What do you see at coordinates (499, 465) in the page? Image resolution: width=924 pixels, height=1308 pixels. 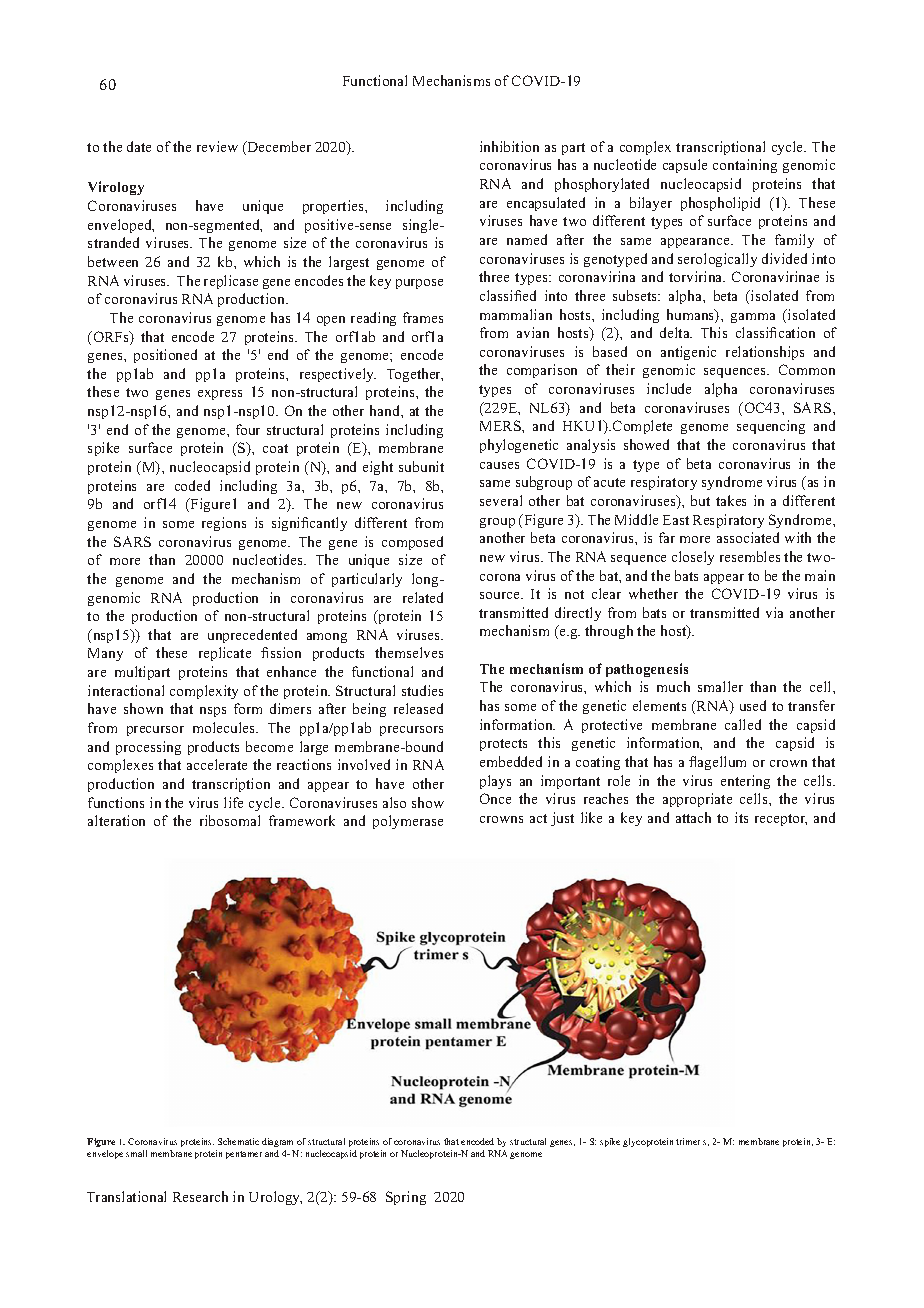 I see `causes` at bounding box center [499, 465].
